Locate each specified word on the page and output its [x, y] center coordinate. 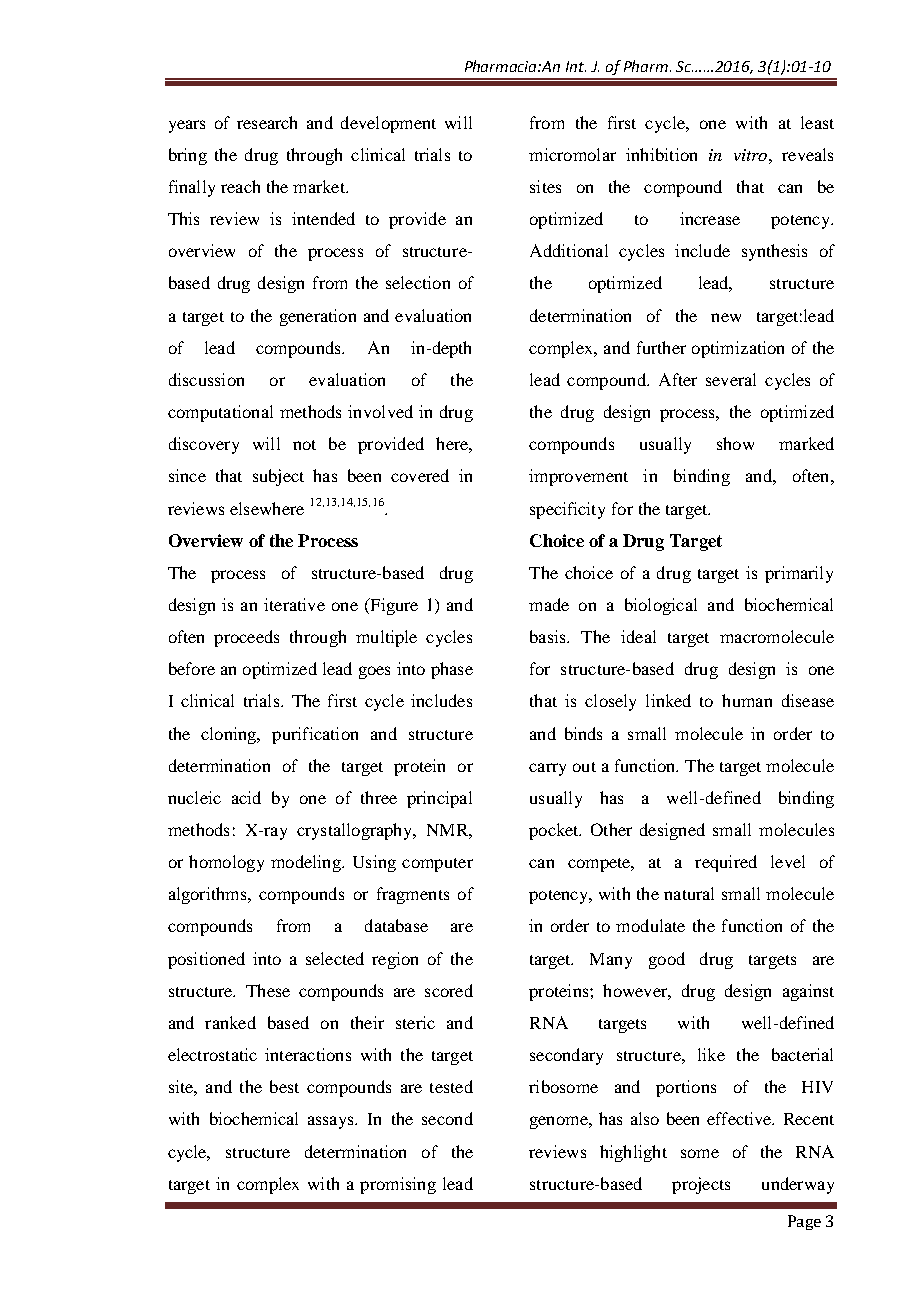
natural [689, 893]
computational [220, 413]
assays [332, 1122]
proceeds [246, 638]
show [735, 443]
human [747, 700]
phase [452, 670]
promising [398, 1185]
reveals [807, 154]
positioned [206, 960]
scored [449, 990]
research [267, 122]
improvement [578, 477]
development [388, 124]
